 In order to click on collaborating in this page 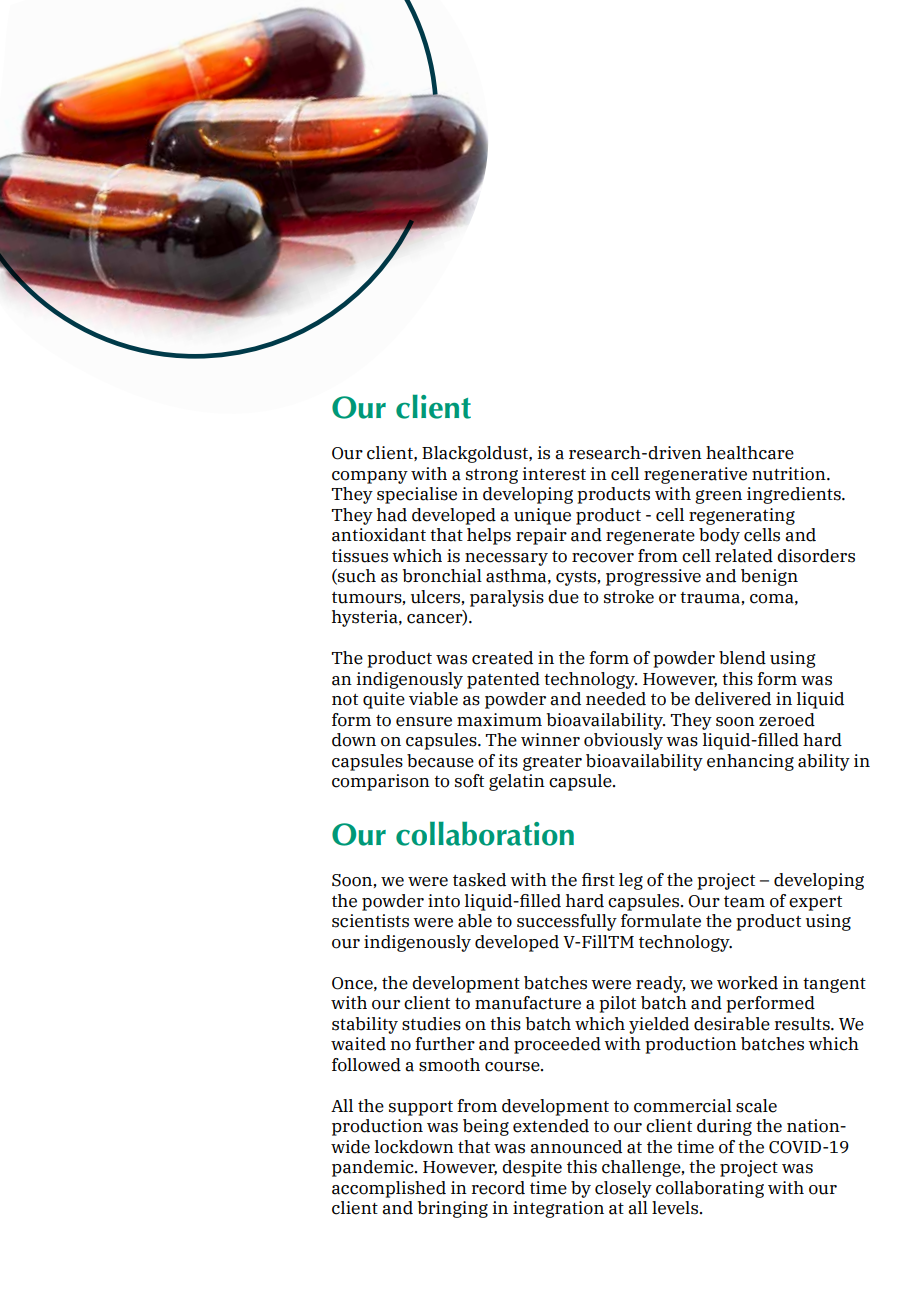, I will do `click(710, 1189)`.
